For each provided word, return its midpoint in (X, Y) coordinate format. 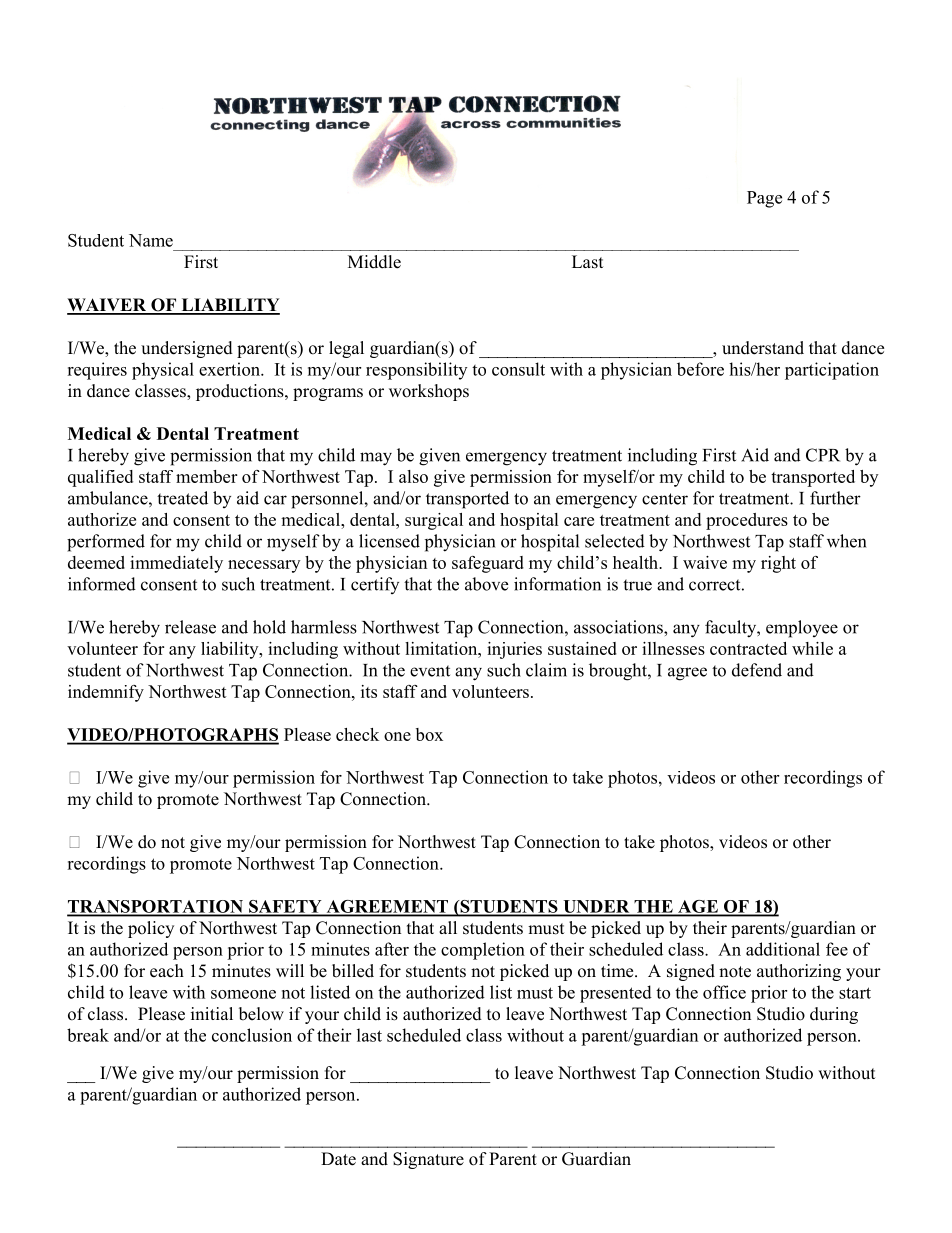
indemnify (106, 693)
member (206, 476)
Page (764, 199)
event (430, 671)
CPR (823, 455)
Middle (374, 262)
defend (757, 670)
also (413, 476)
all (448, 927)
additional (783, 949)
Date (338, 1159)
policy (151, 929)
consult (518, 369)
